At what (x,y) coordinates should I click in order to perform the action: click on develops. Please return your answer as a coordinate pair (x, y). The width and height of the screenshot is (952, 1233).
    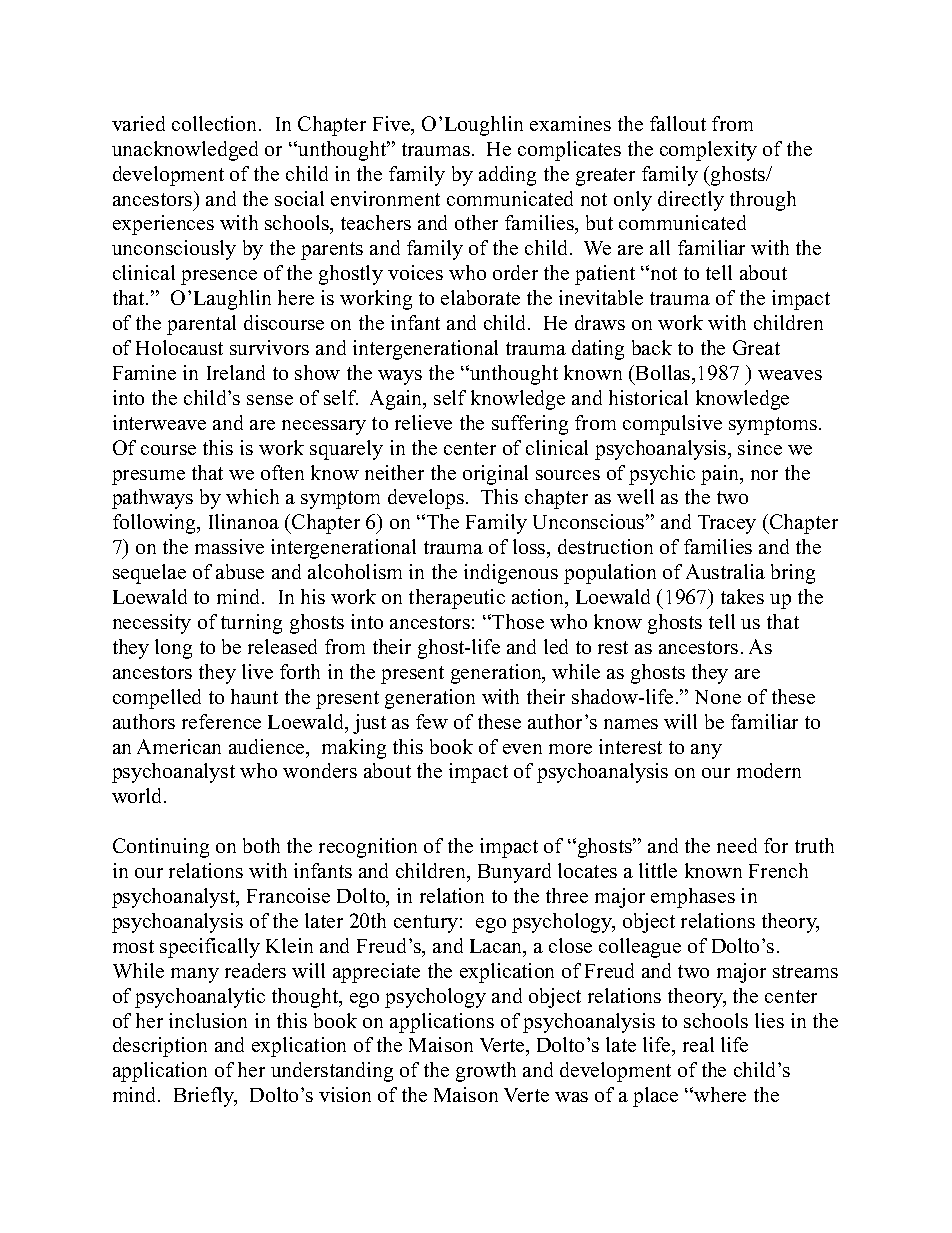
    Looking at the image, I should click on (426, 499).
